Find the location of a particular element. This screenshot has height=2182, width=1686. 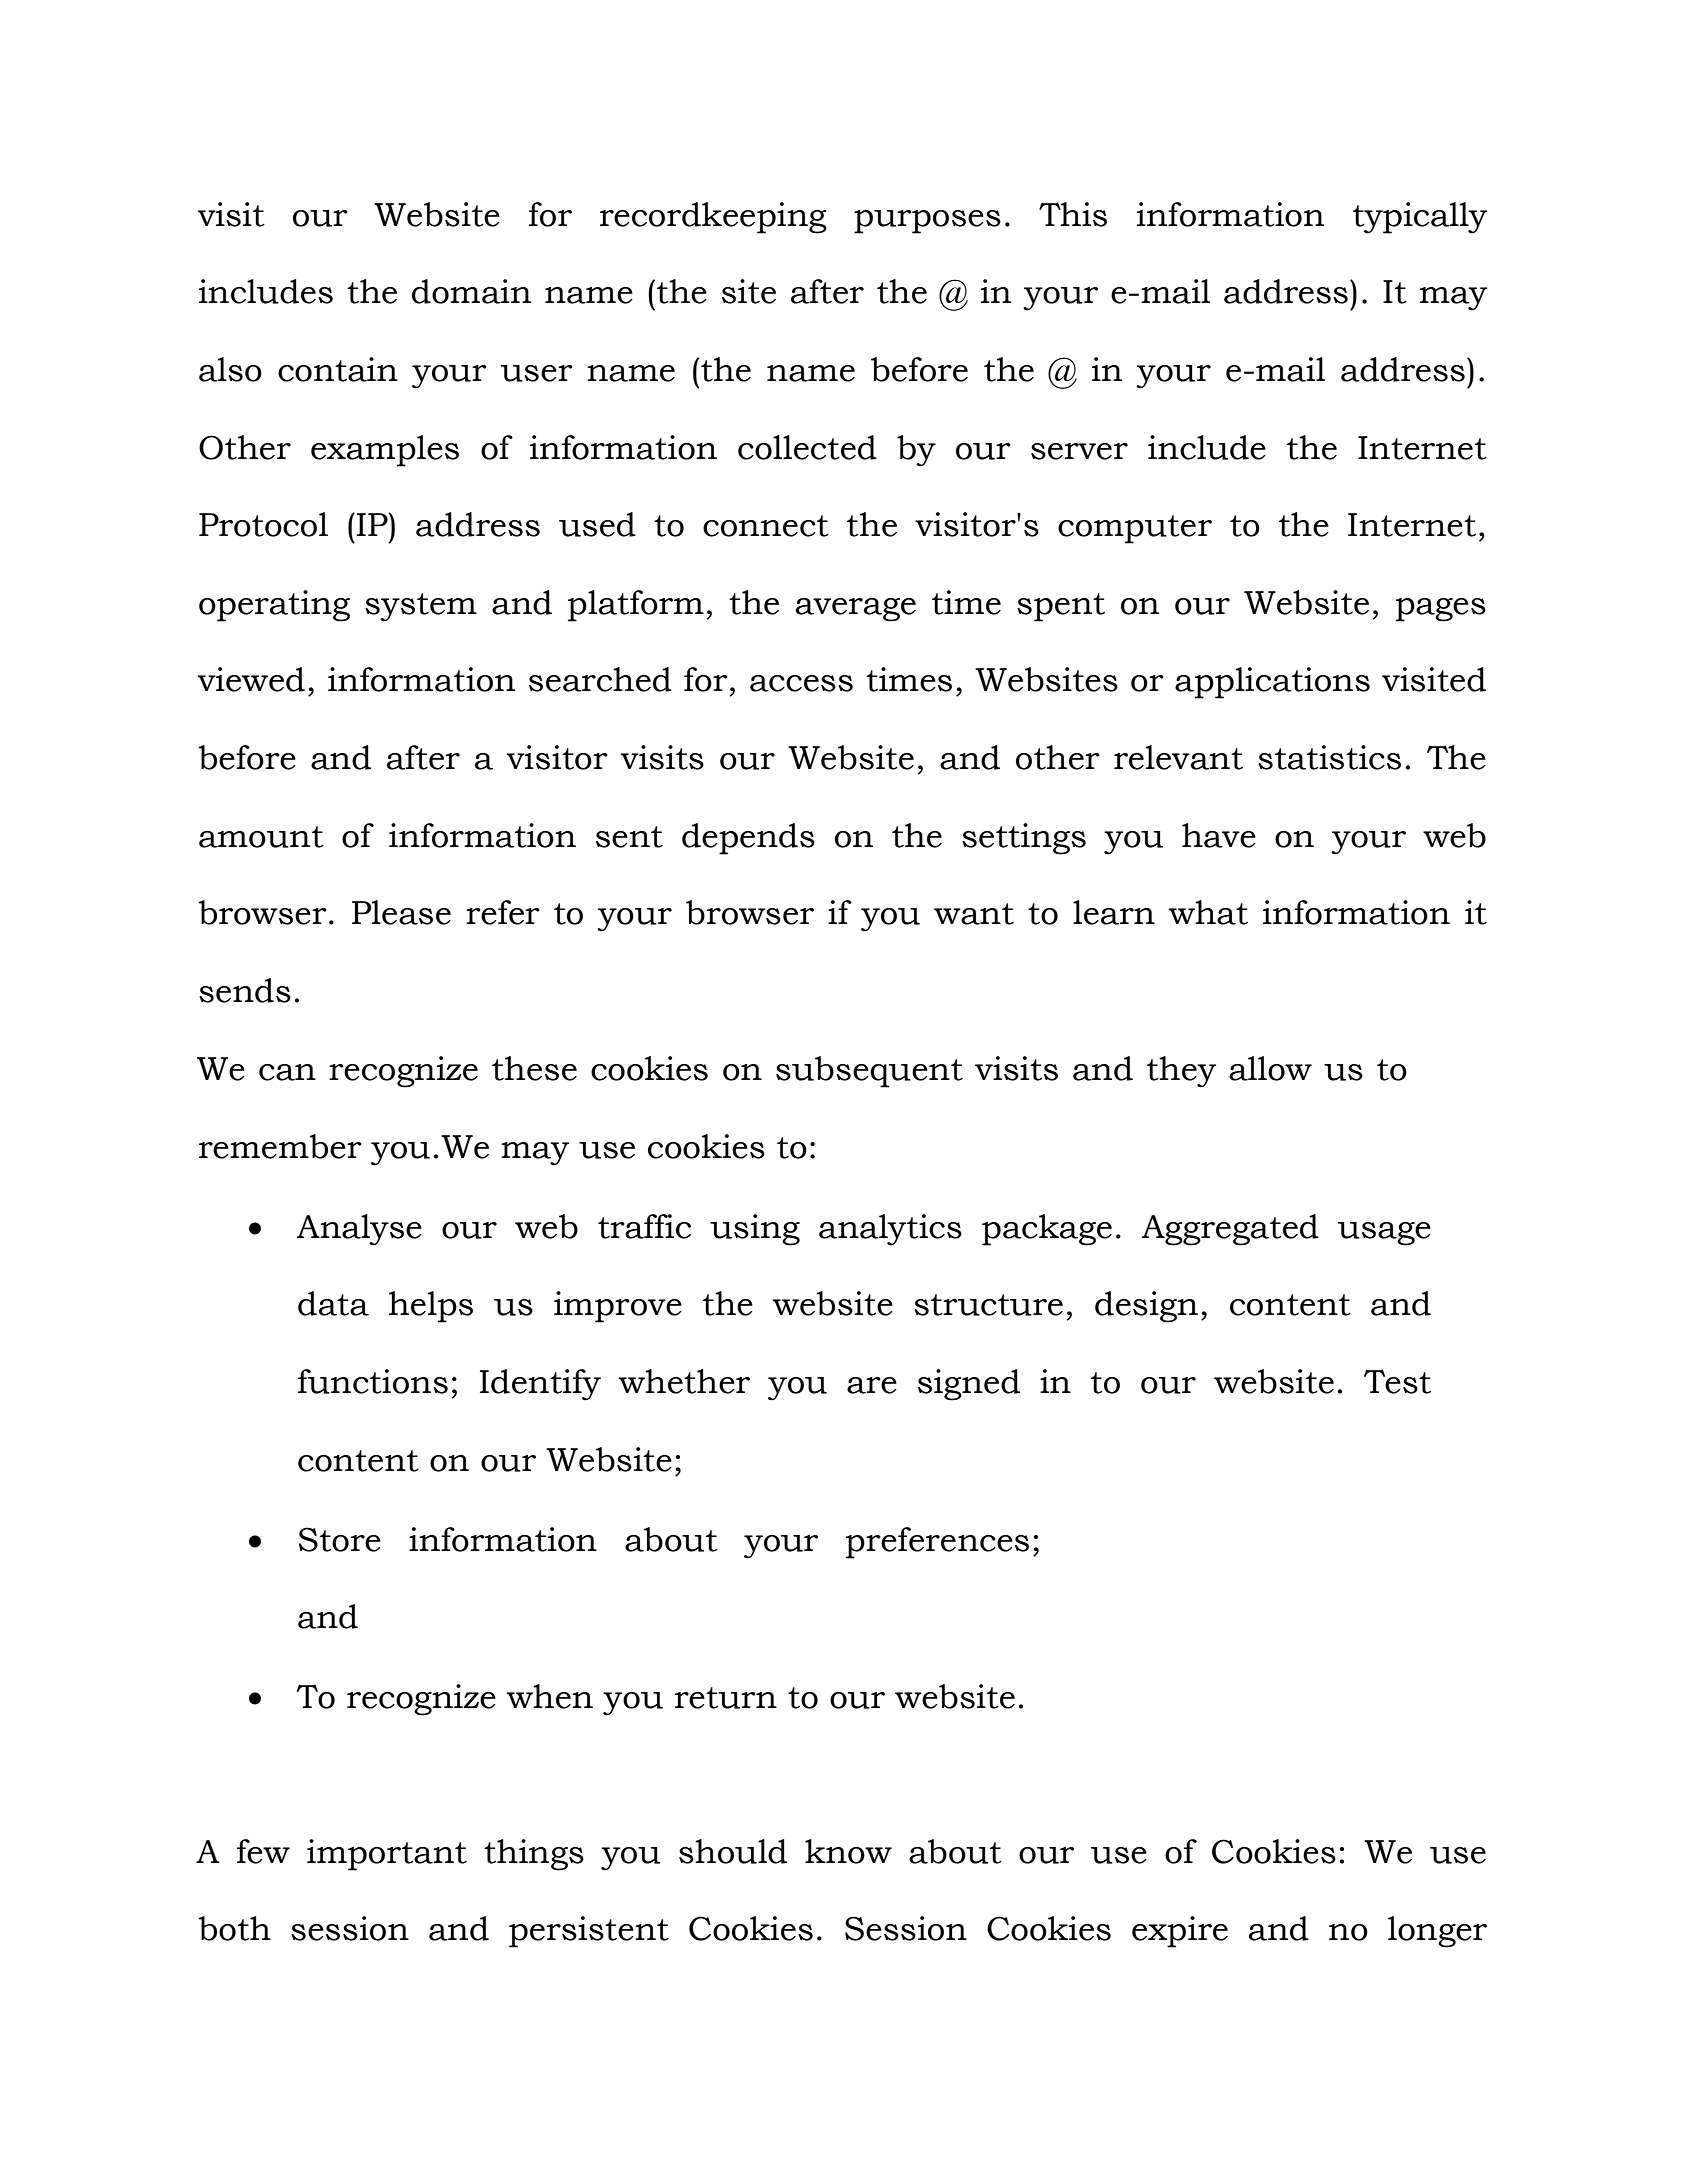

are is located at coordinates (872, 1385).
